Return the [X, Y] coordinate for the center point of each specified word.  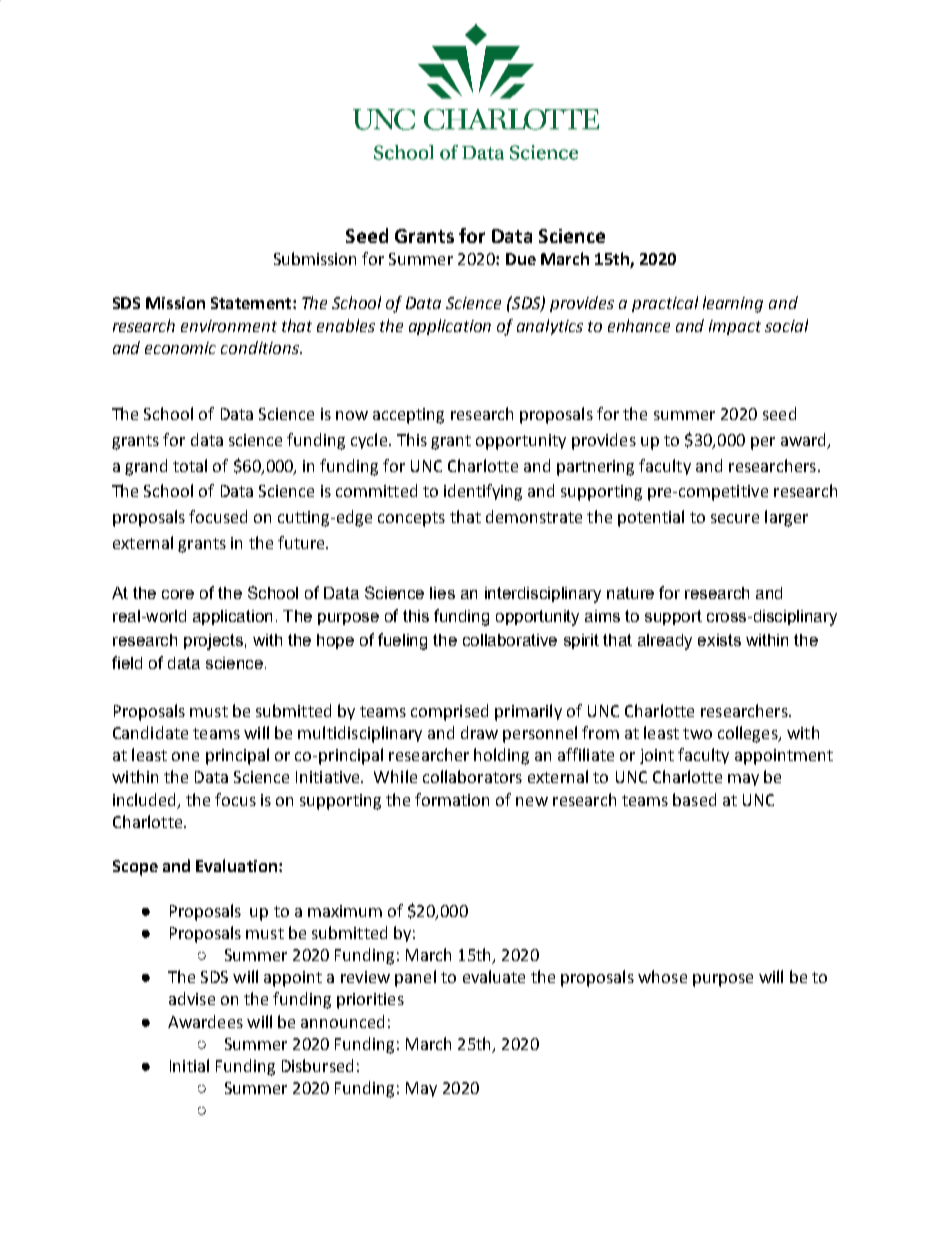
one [185, 756]
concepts [411, 519]
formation [452, 799]
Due [521, 259]
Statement [251, 303]
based [694, 799]
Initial [189, 1065]
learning [733, 304]
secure [735, 518]
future [302, 542]
